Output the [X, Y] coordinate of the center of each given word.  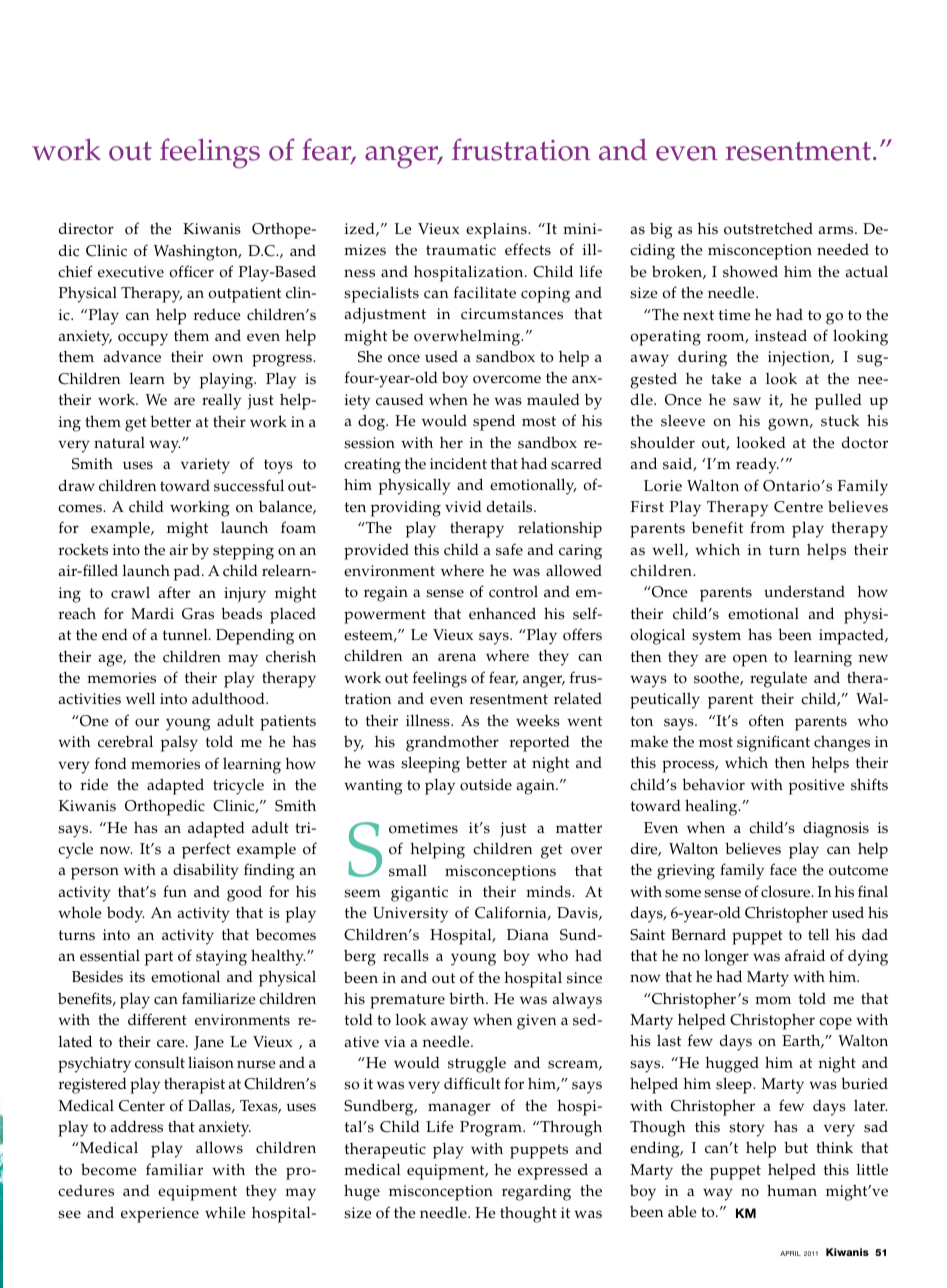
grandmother [452, 743]
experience [160, 1215]
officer [191, 271]
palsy [179, 743]
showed [750, 271]
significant [773, 743]
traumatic [461, 250]
